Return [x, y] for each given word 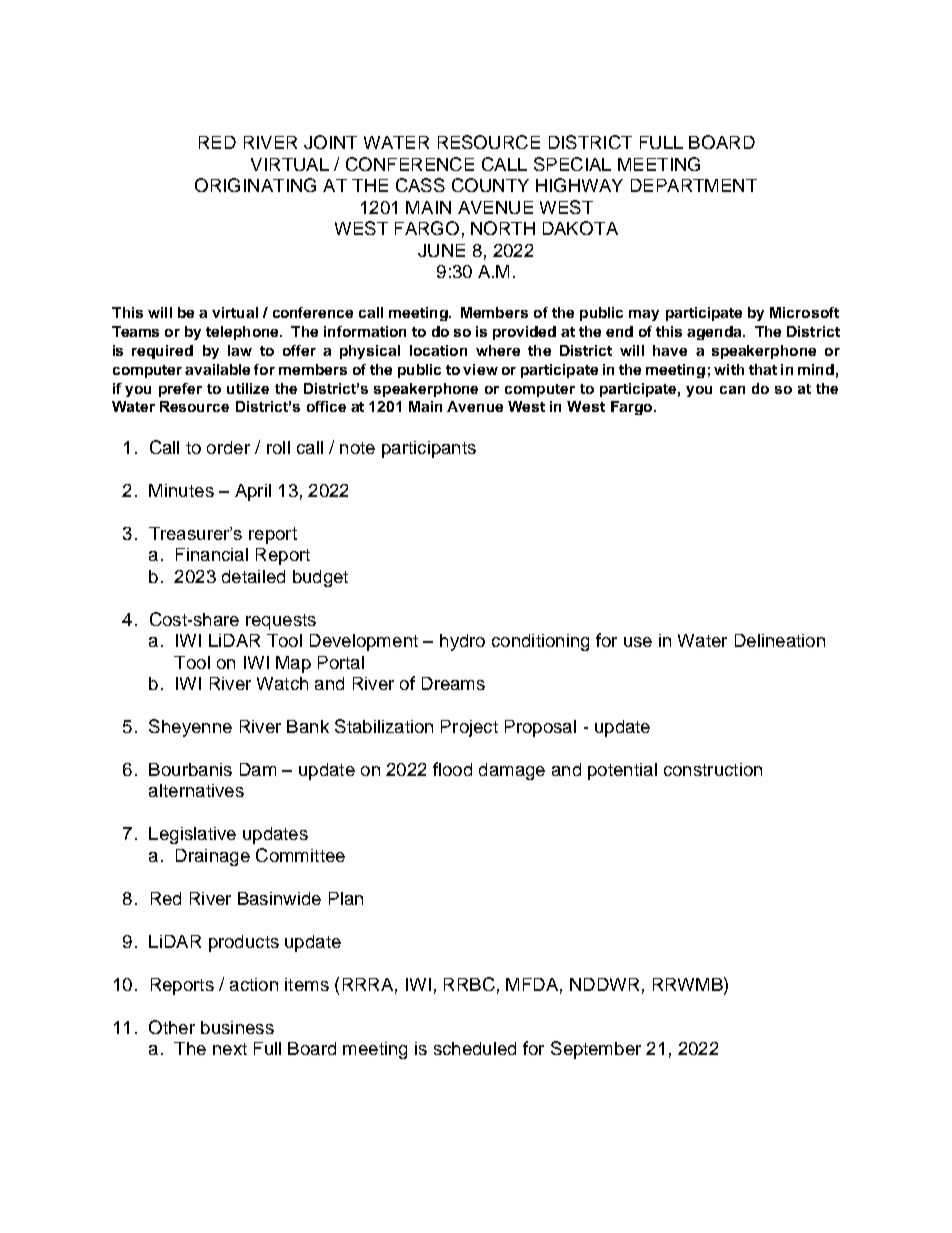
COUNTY [490, 185]
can [732, 390]
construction [713, 769]
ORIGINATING [255, 185]
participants [429, 449]
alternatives [196, 790]
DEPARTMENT [694, 185]
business [237, 1027]
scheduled [475, 1048]
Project [469, 728]
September [596, 1050]
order [228, 447]
